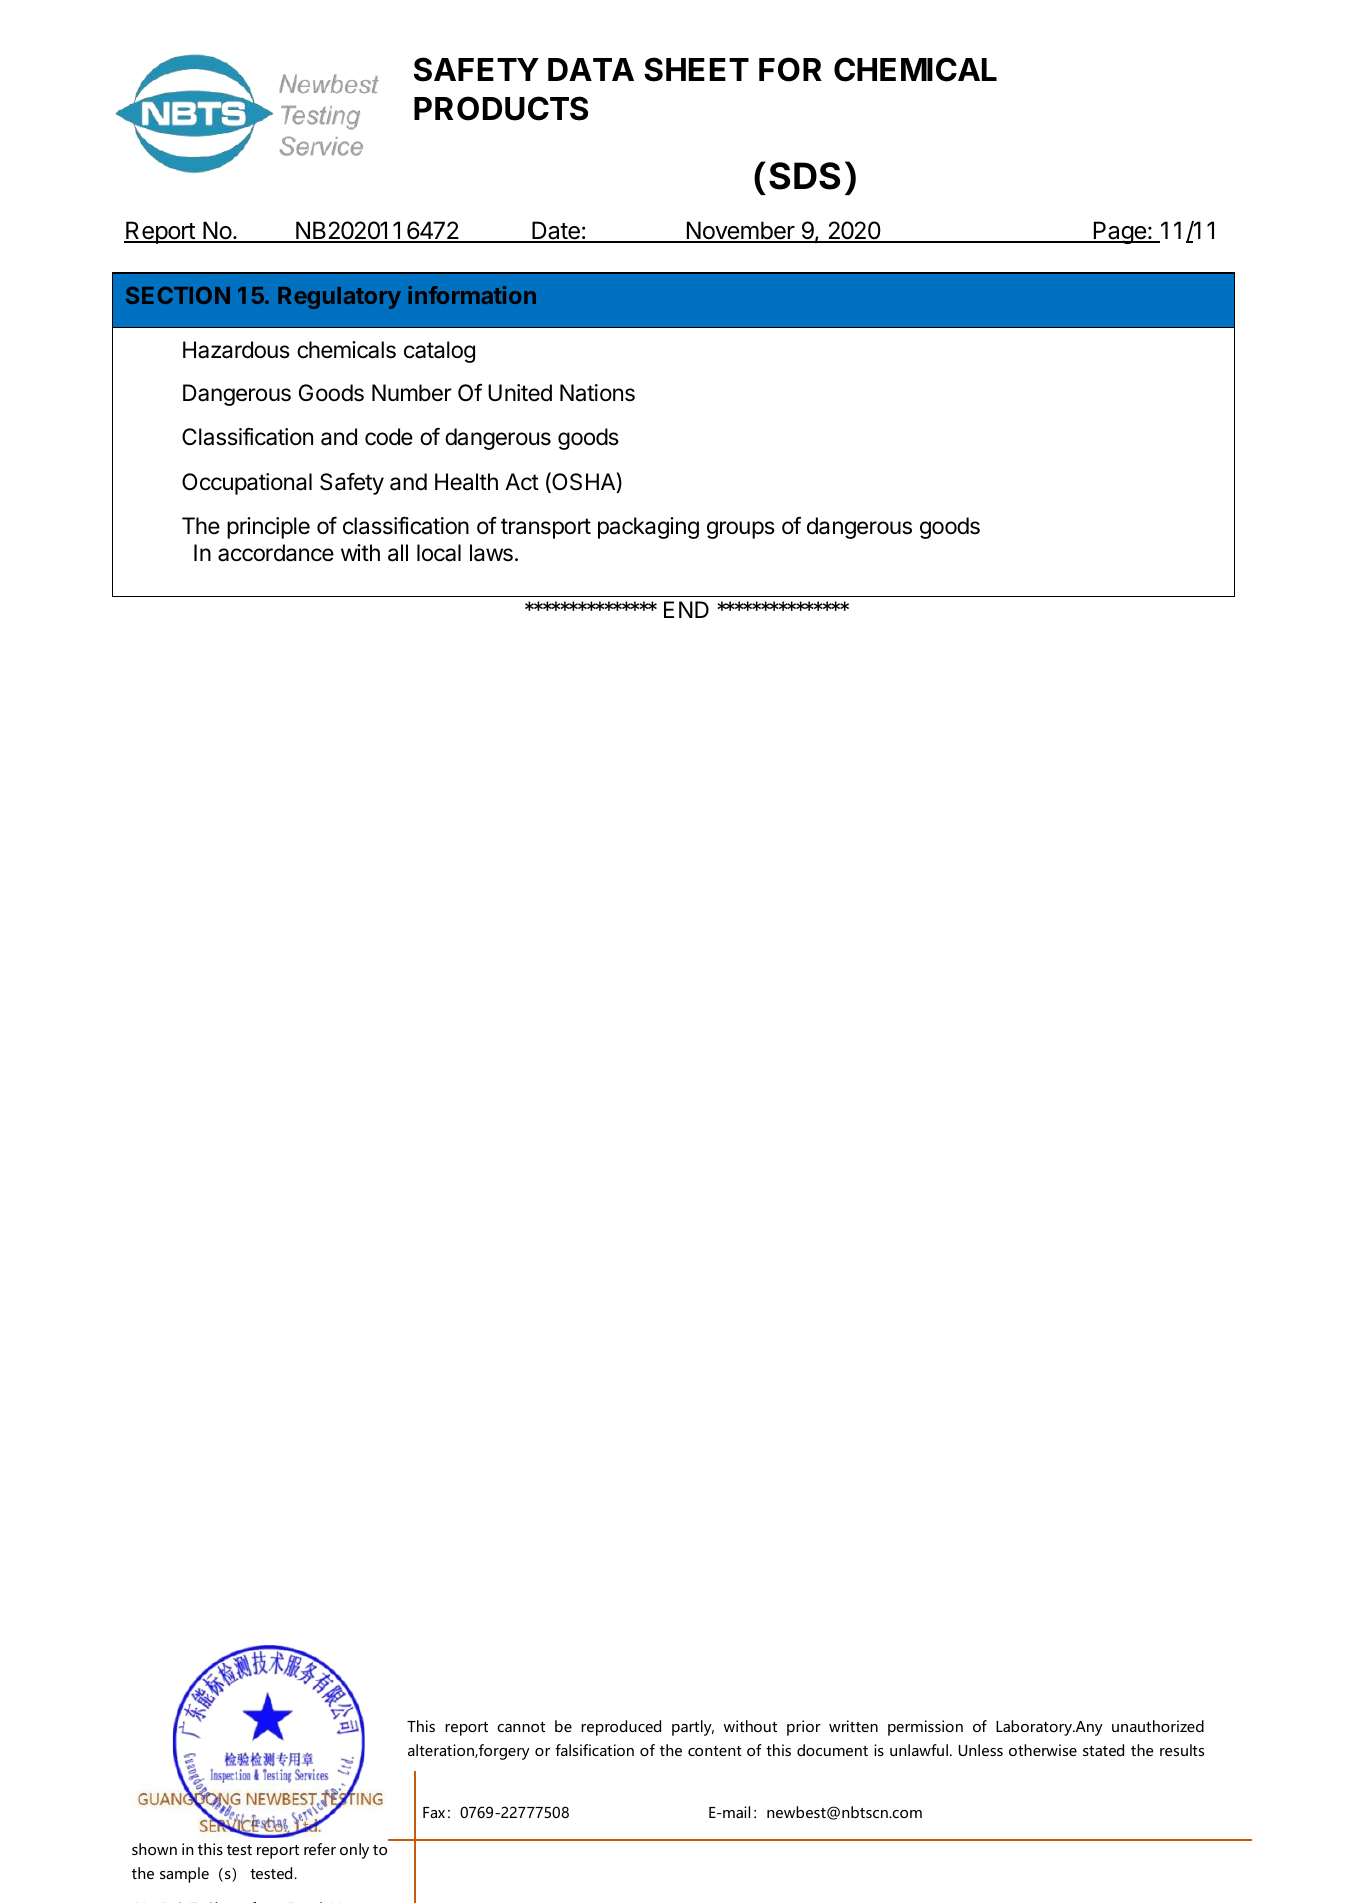  I want to click on accordance, so click(276, 553).
